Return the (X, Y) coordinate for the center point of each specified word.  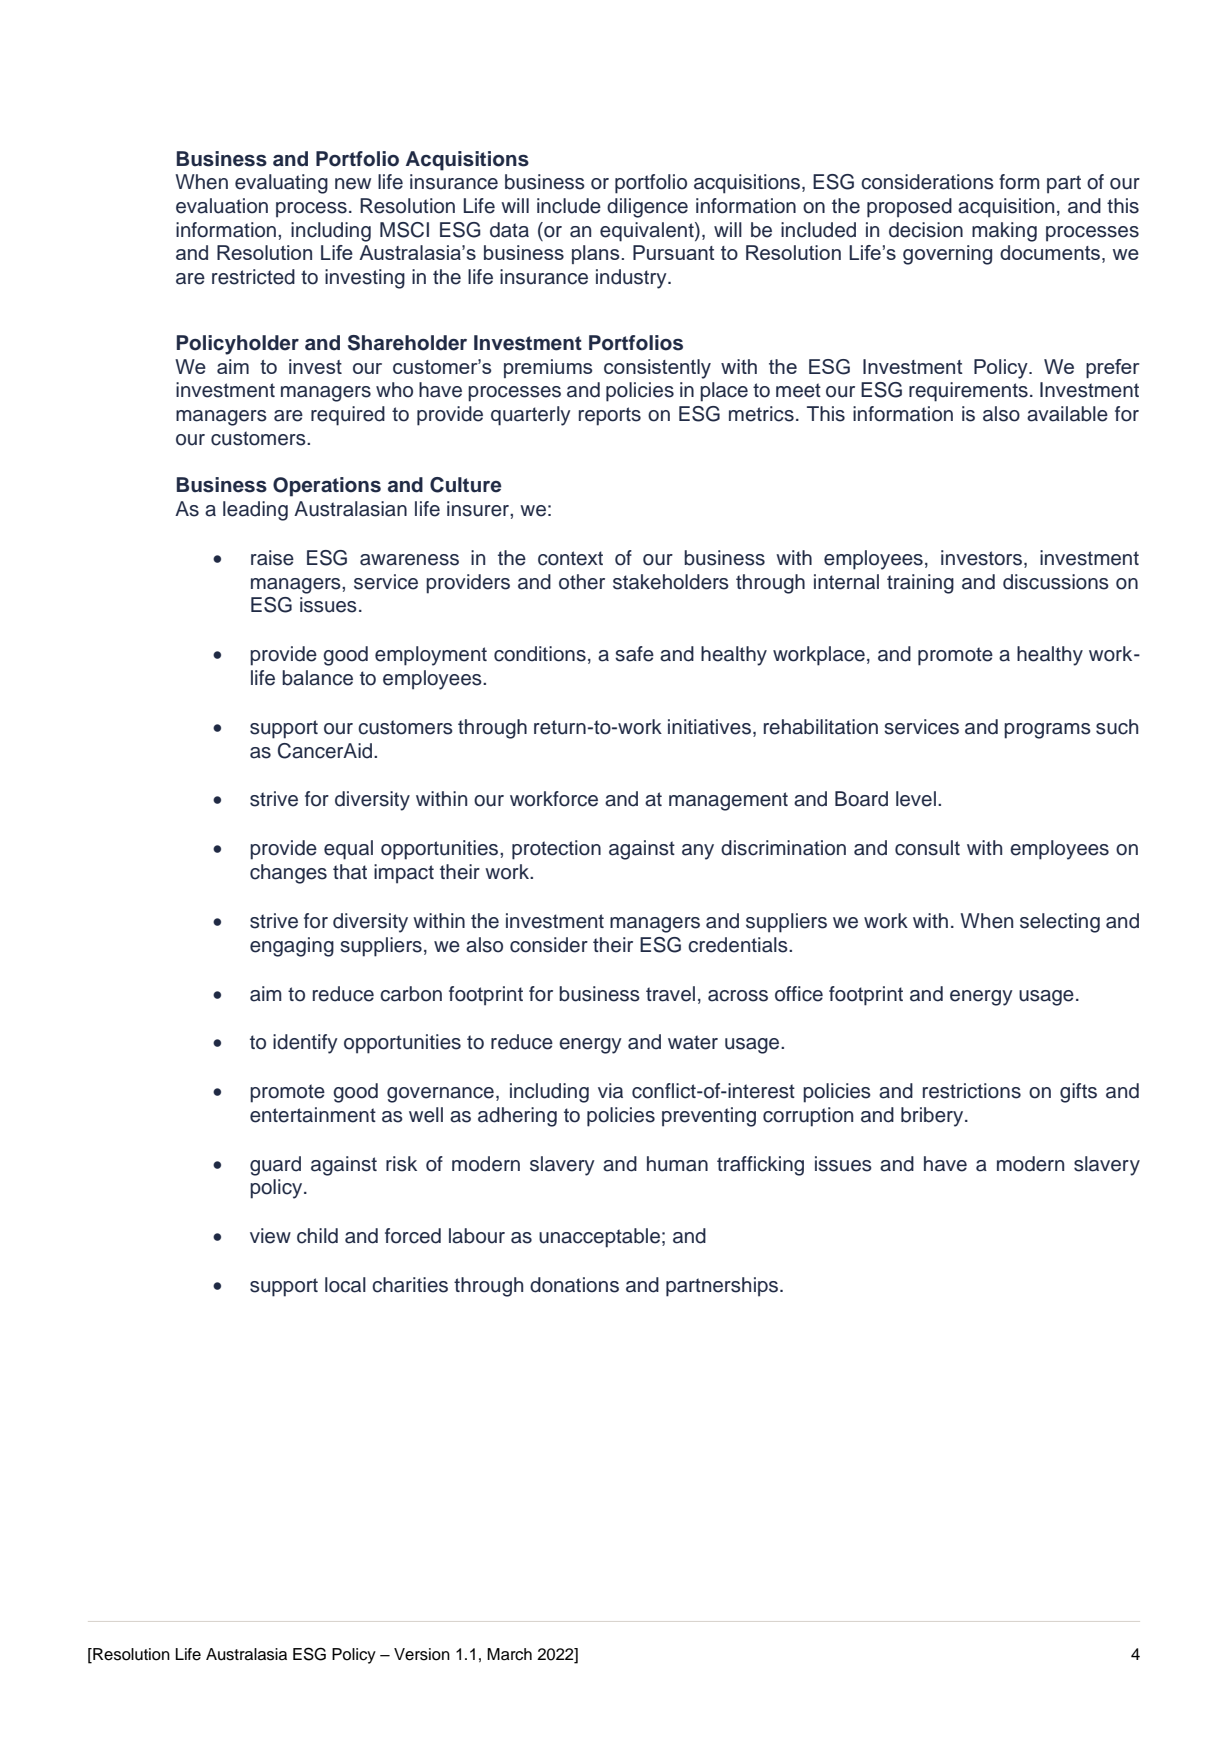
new (353, 184)
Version (422, 1654)
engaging (292, 947)
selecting (1060, 923)
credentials (739, 945)
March (509, 1654)
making (1004, 232)
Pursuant (674, 252)
